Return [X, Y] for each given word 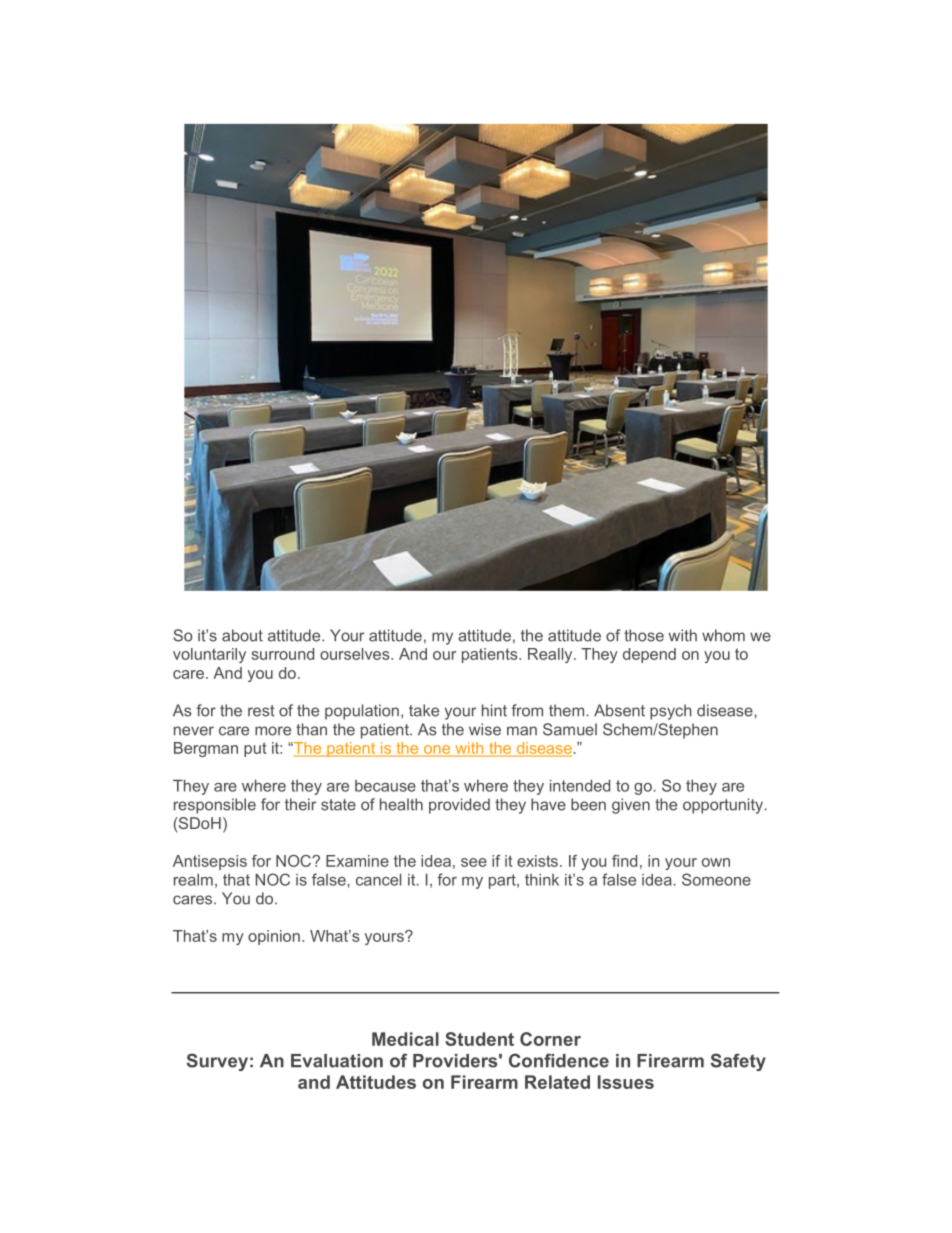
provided [459, 806]
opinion [274, 937]
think [542, 879]
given [631, 806]
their [300, 804]
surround [282, 654]
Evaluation [337, 1061]
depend [649, 655]
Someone [716, 879]
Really [551, 655]
